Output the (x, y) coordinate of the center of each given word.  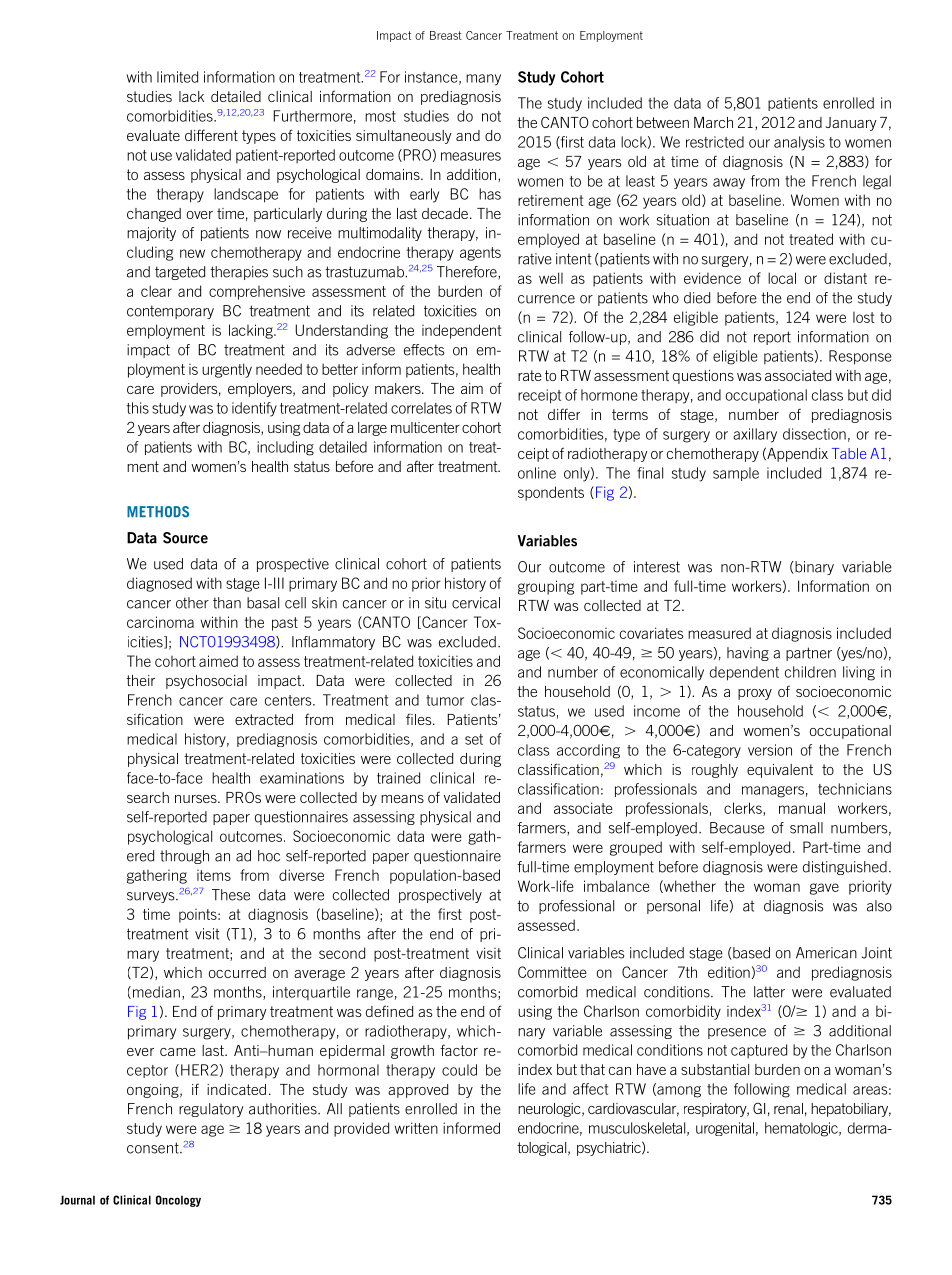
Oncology (178, 1201)
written (416, 1128)
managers (773, 792)
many (483, 80)
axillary (755, 435)
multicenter (425, 427)
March (713, 122)
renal (788, 1108)
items (214, 875)
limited (177, 77)
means (402, 799)
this (138, 408)
